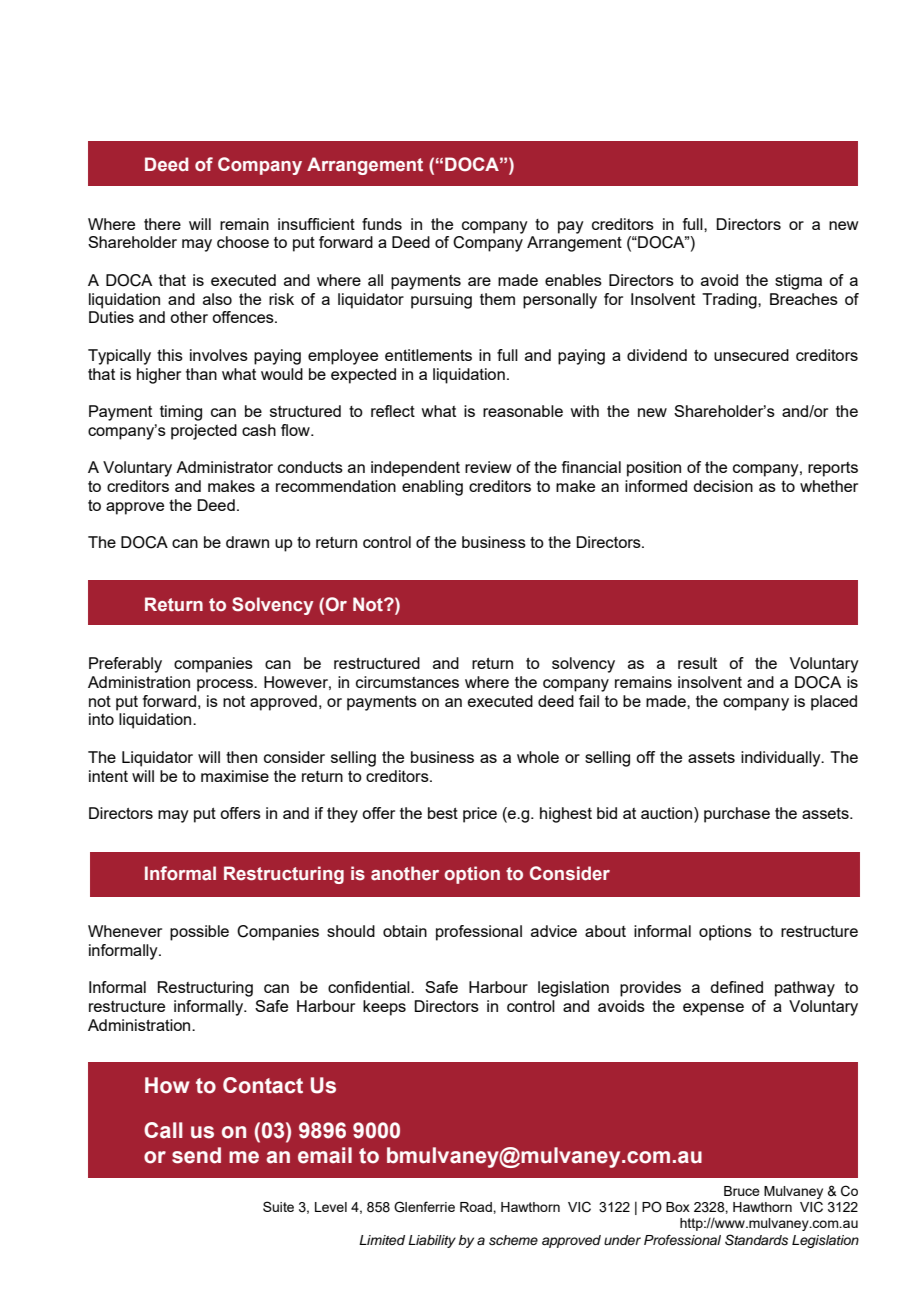  Describe the element at coordinates (235, 776) in the page. I see `maximise` at that location.
